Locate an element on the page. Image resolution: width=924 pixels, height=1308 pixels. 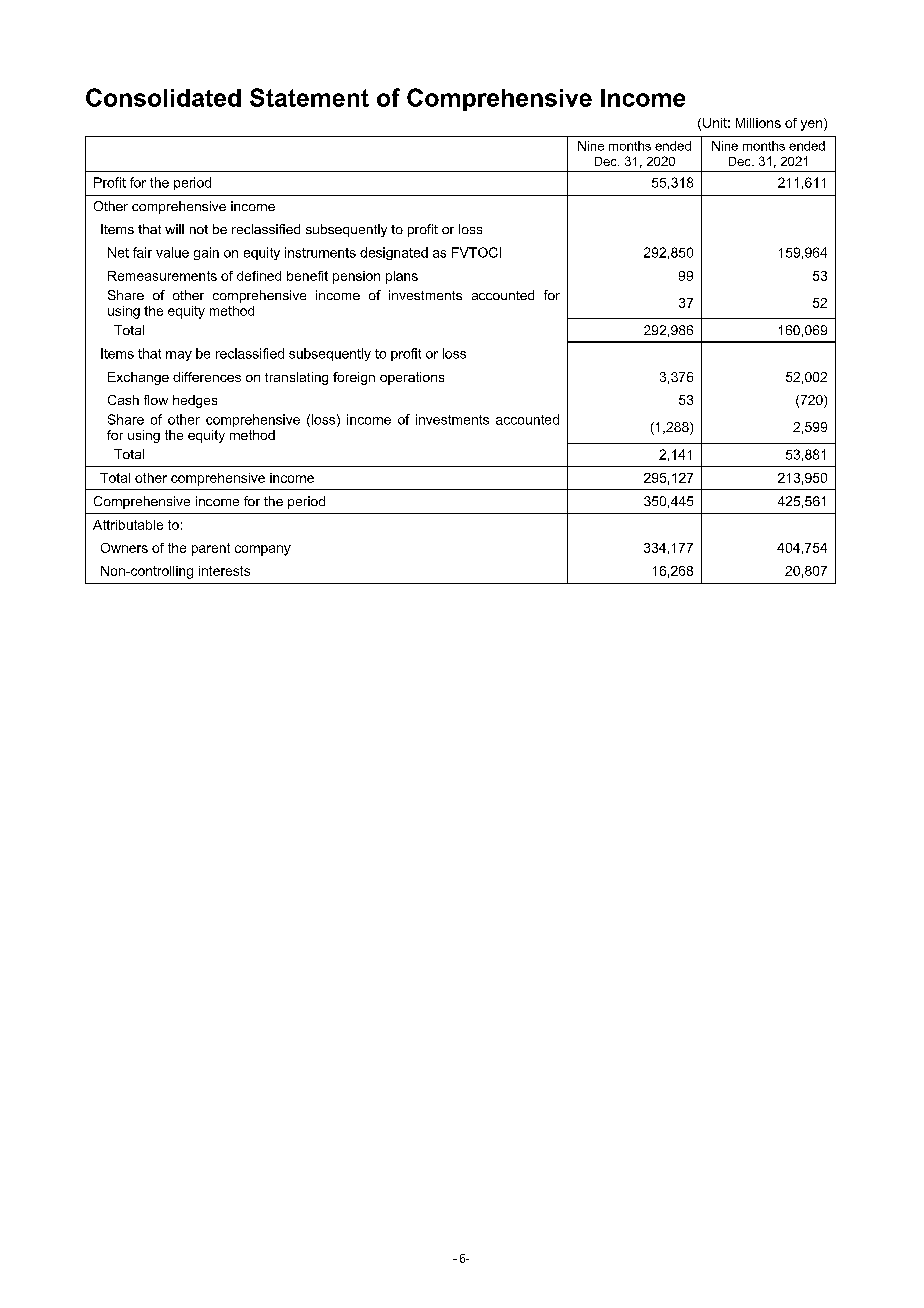
company is located at coordinates (263, 550).
